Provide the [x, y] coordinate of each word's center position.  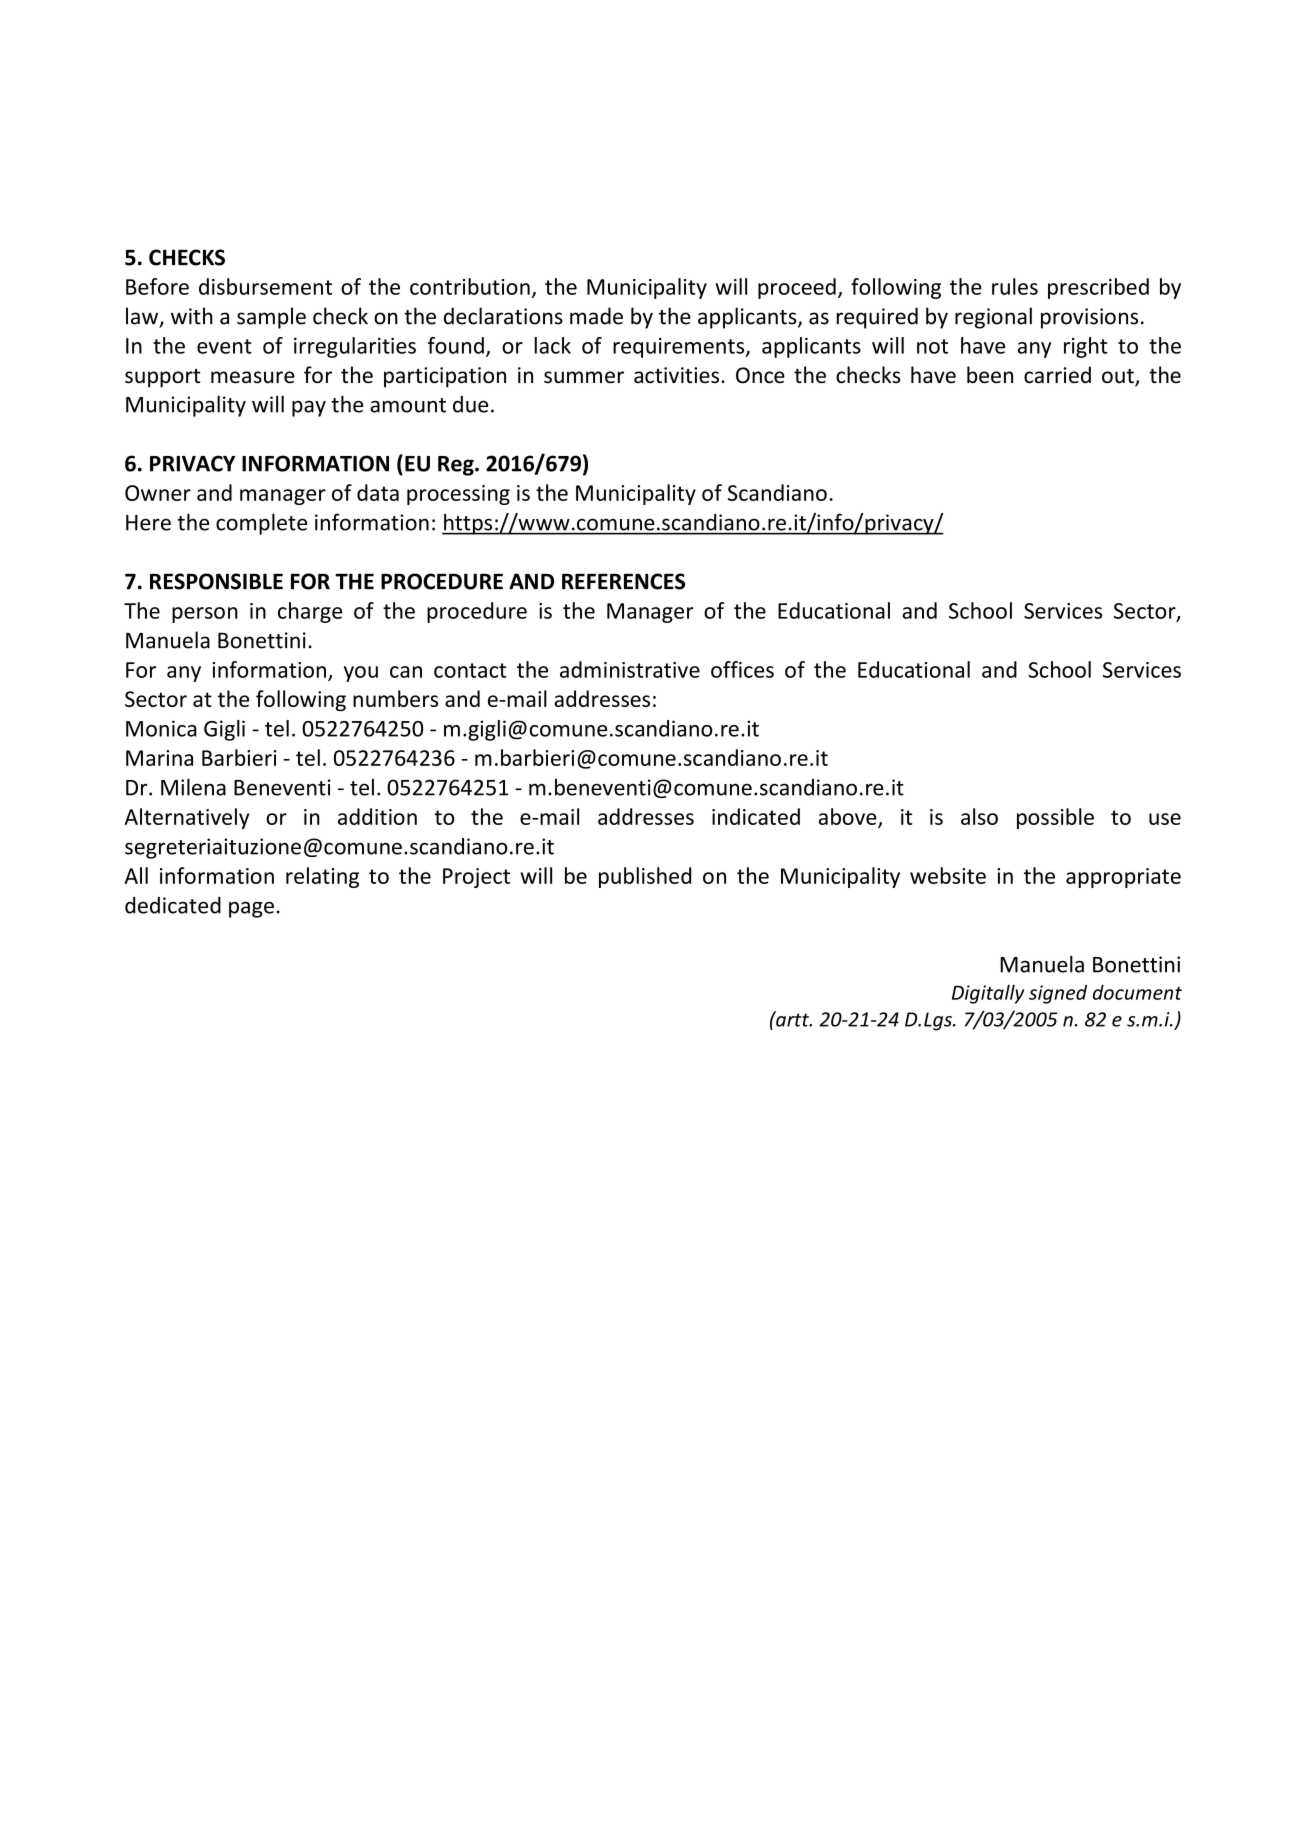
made [596, 316]
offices [742, 669]
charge [310, 612]
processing [458, 495]
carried [1057, 375]
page [251, 909]
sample [271, 318]
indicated [756, 816]
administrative [630, 669]
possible [1055, 818]
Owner [158, 493]
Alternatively [186, 818]
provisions [1089, 318]
